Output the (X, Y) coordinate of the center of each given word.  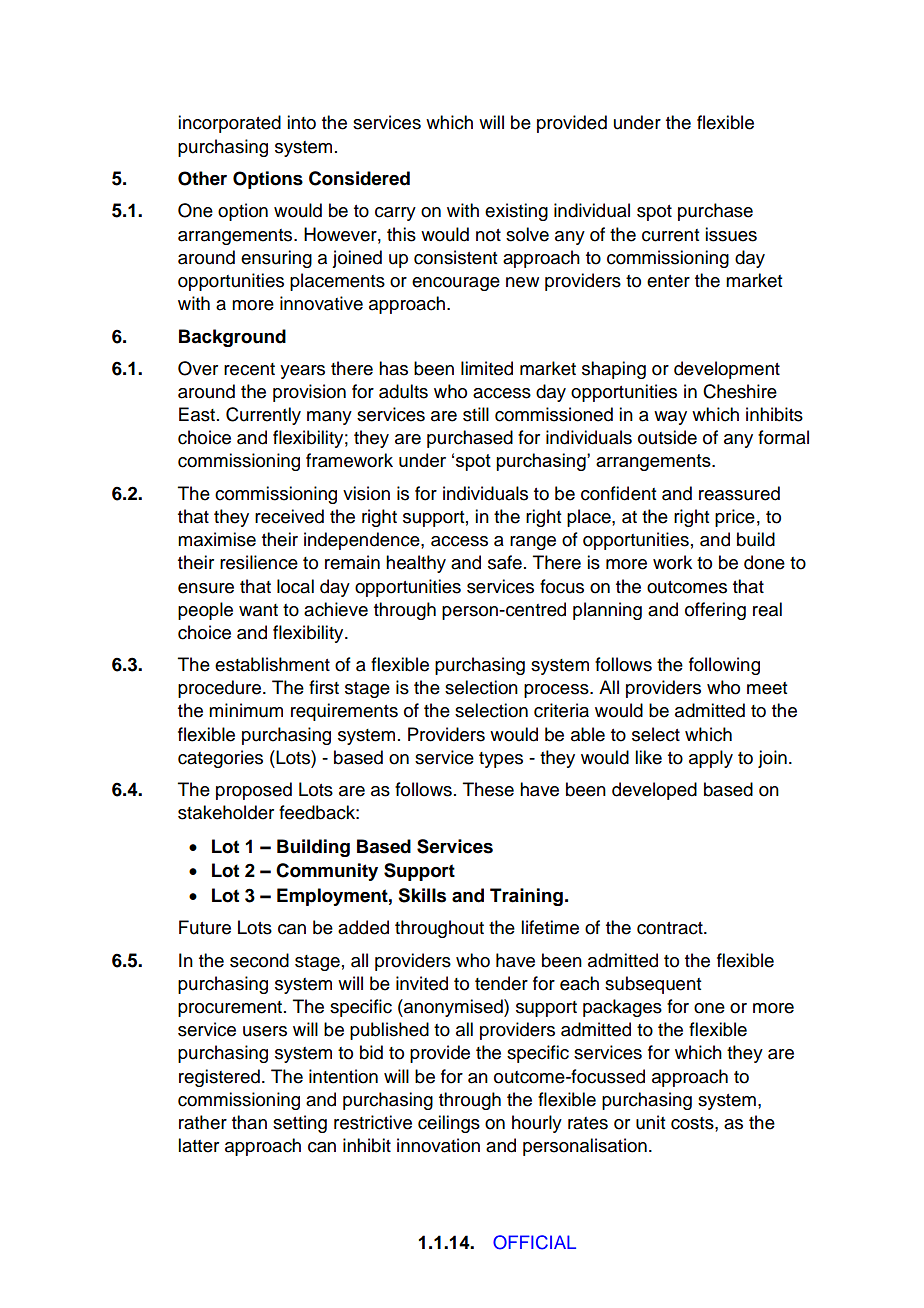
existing (516, 212)
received (289, 516)
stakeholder (226, 812)
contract (671, 928)
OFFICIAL (534, 1242)
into (301, 122)
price (735, 518)
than (249, 1122)
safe (505, 562)
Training (526, 897)
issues (731, 234)
